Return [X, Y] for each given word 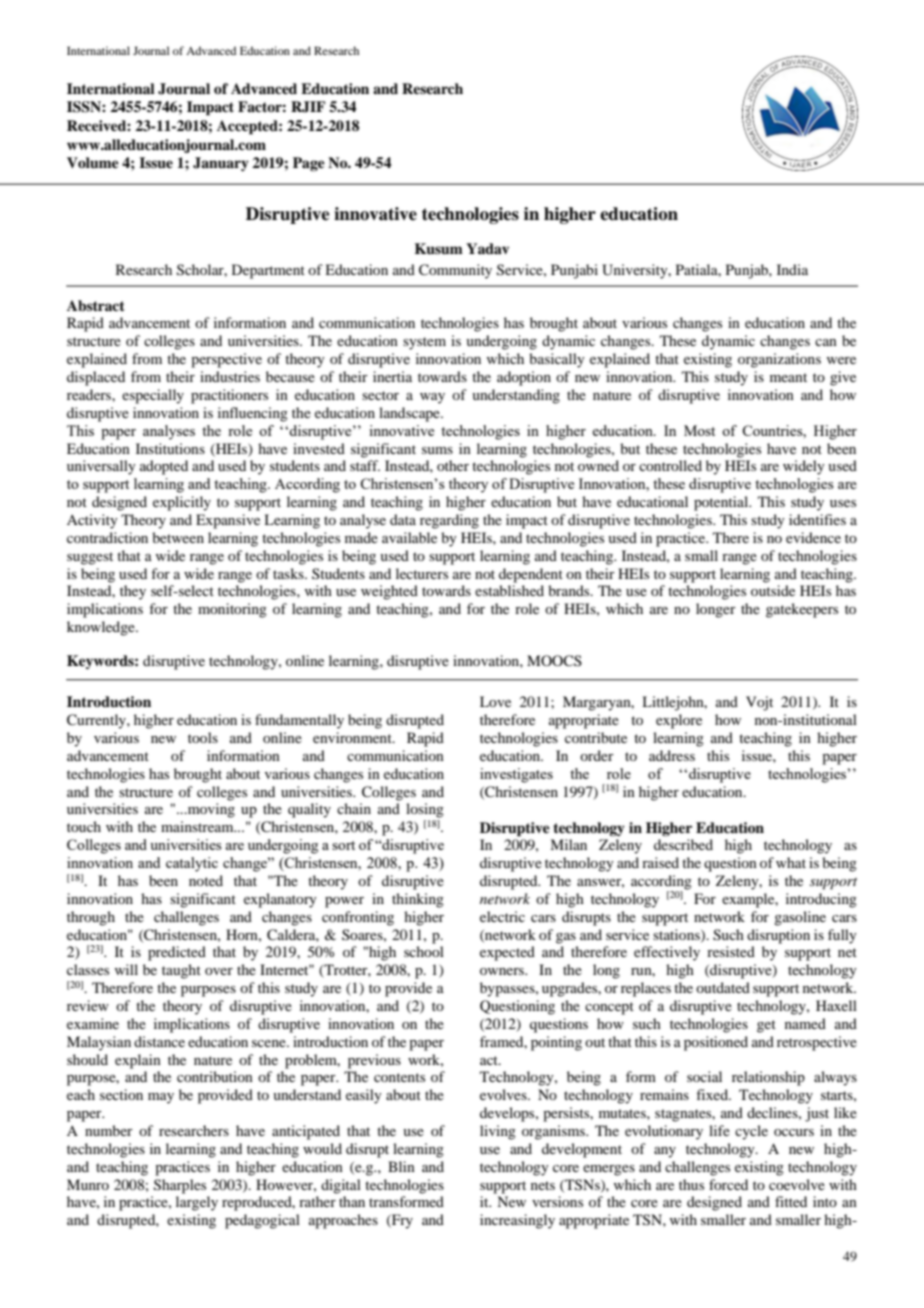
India [792, 269]
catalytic [192, 864]
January [221, 164]
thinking [418, 900]
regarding [449, 521]
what [791, 862]
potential [722, 503]
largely [197, 1203]
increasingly [517, 1221]
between [178, 537]
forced [728, 1184]
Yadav [487, 248]
